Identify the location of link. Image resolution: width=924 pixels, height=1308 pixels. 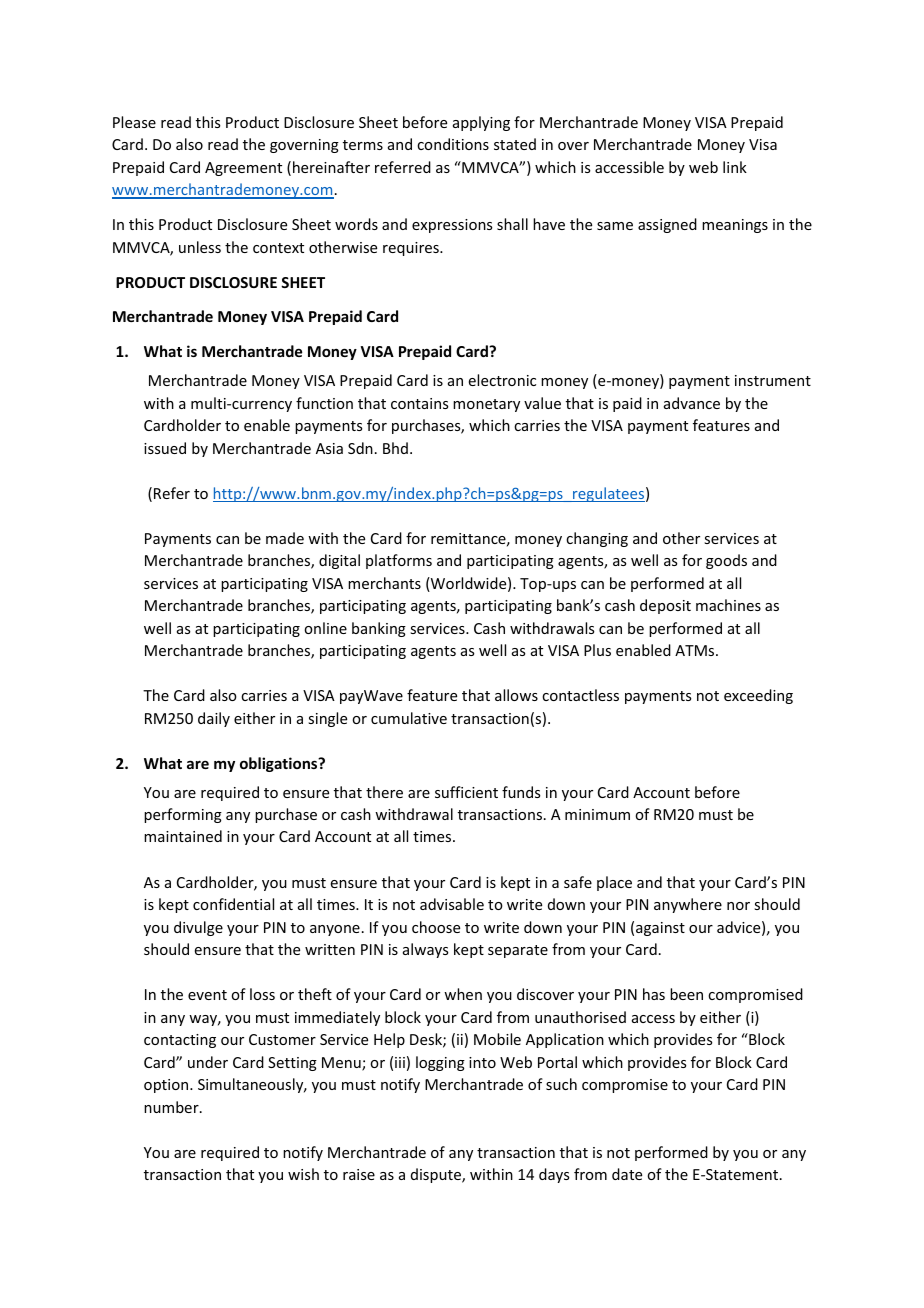
(735, 167).
